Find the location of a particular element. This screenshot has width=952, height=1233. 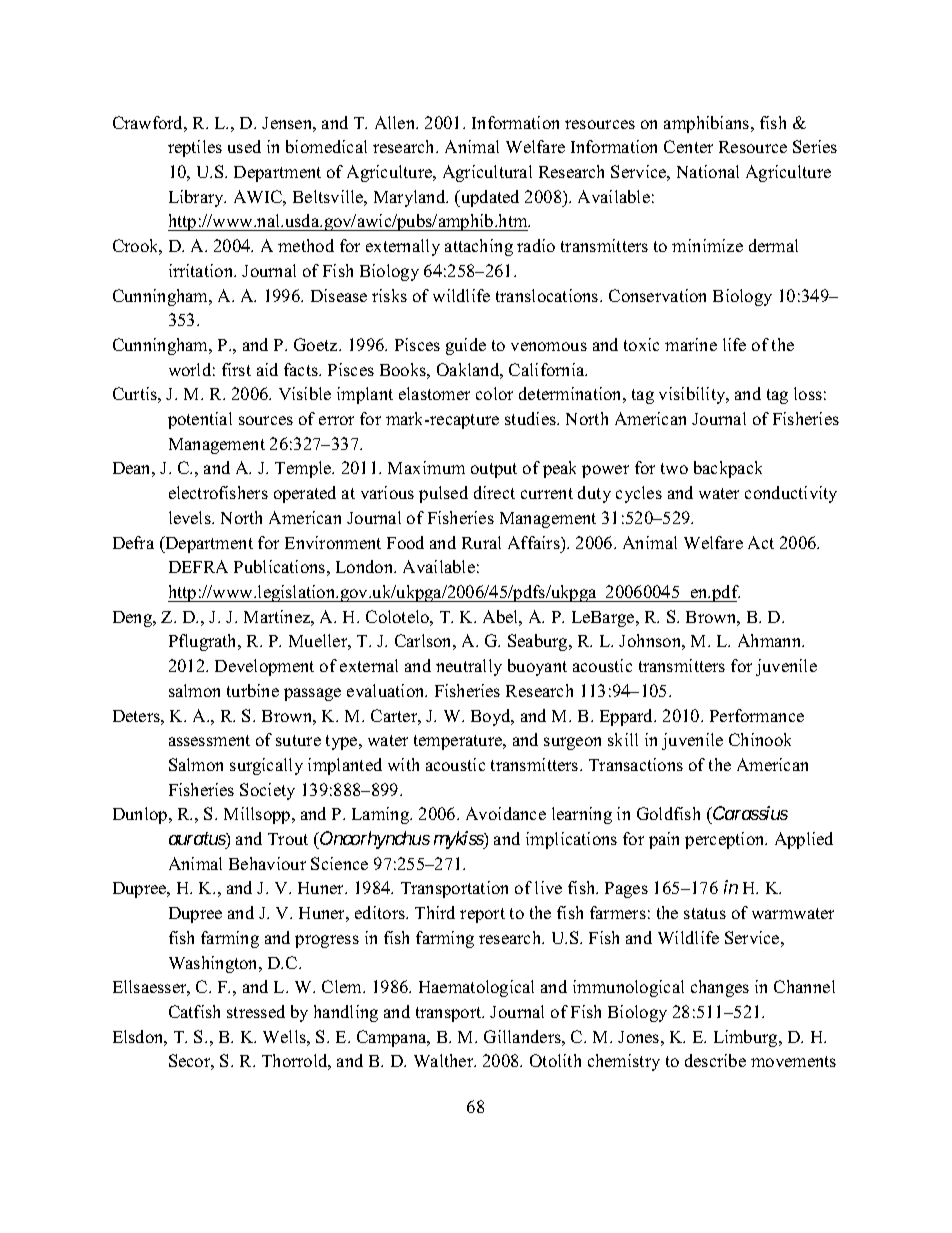

Behaviour is located at coordinates (267, 863).
